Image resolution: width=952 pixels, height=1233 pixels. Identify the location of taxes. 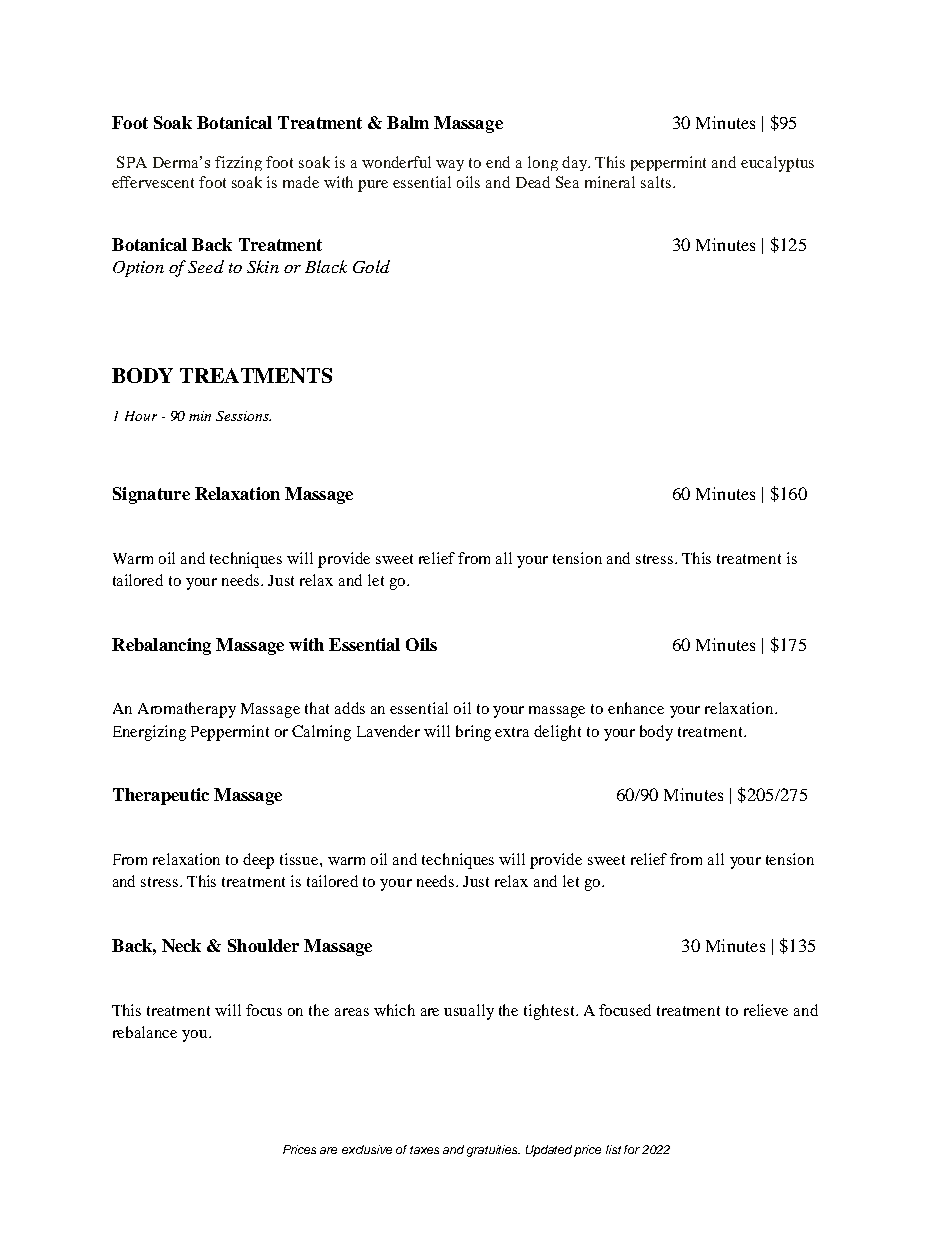
(424, 1150).
